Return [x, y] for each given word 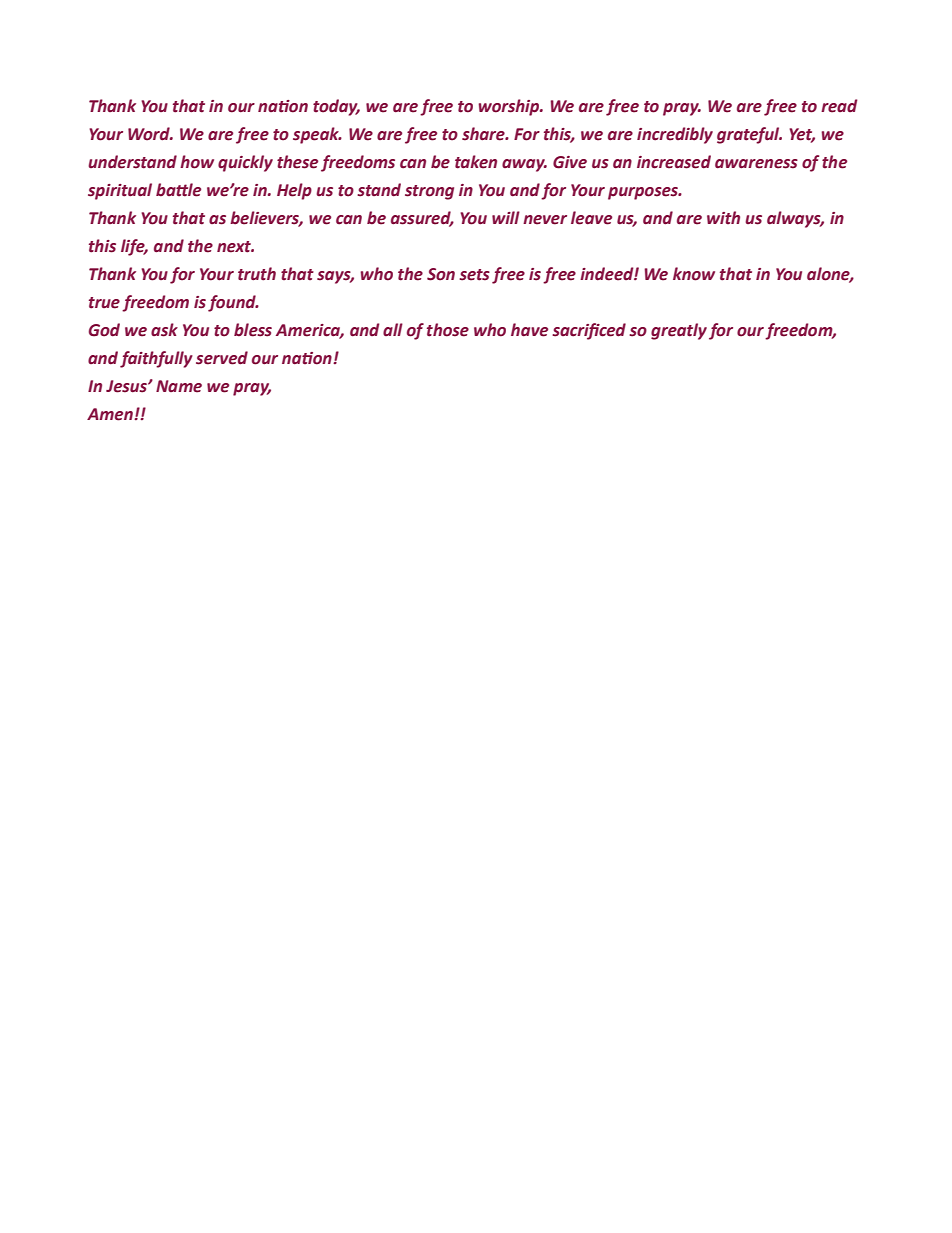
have [529, 330]
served [222, 358]
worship [510, 107]
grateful [749, 135]
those [448, 330]
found [233, 303]
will [506, 217]
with [723, 218]
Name [179, 386]
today [336, 107]
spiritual [120, 191]
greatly [679, 331]
